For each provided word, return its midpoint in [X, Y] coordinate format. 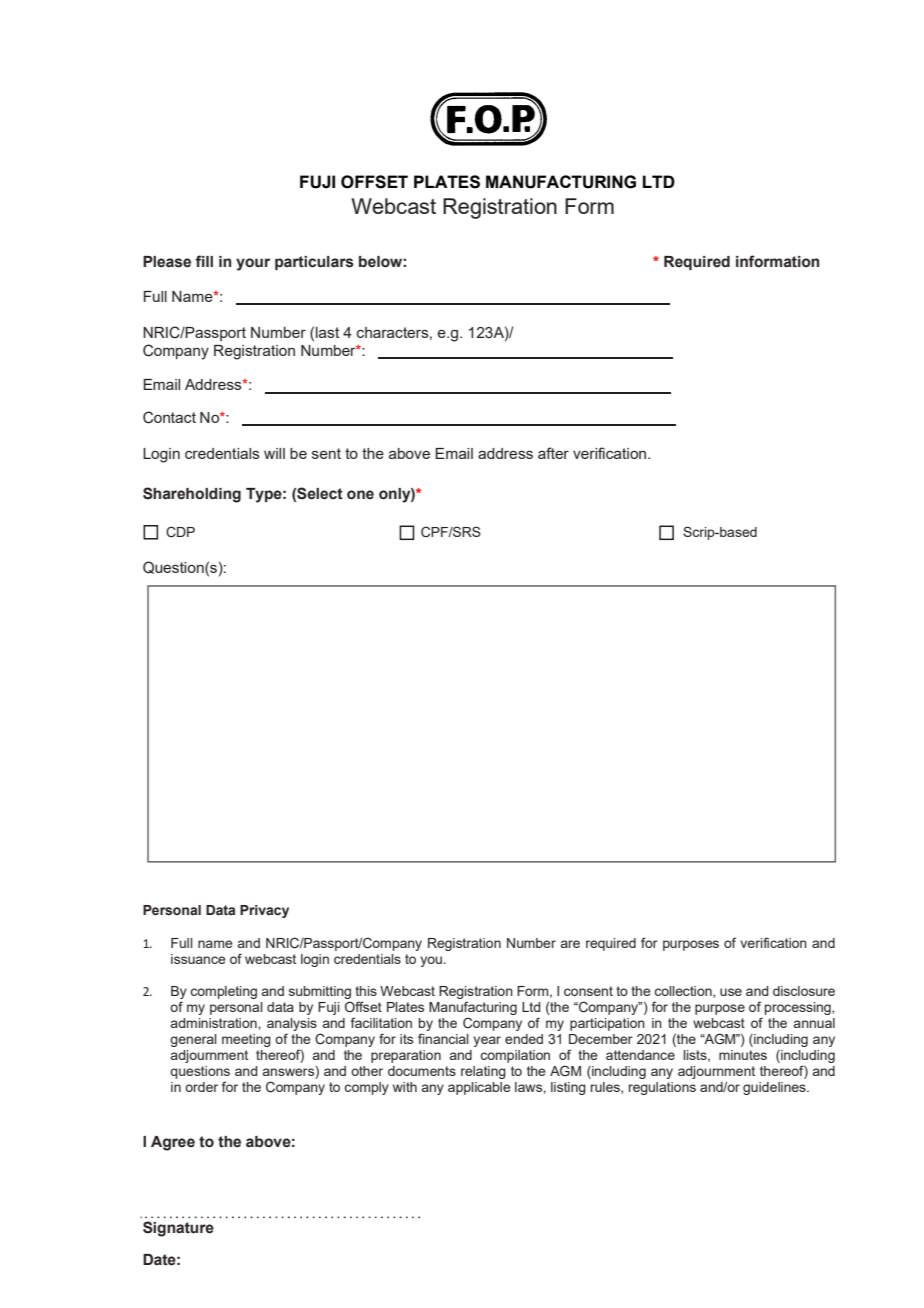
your [253, 264]
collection [684, 992]
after [553, 453]
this [366, 991]
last [328, 332]
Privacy [264, 911]
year [487, 1041]
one [360, 495]
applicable [479, 1088]
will [274, 453]
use [731, 992]
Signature [178, 1229]
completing [223, 992]
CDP [180, 532]
